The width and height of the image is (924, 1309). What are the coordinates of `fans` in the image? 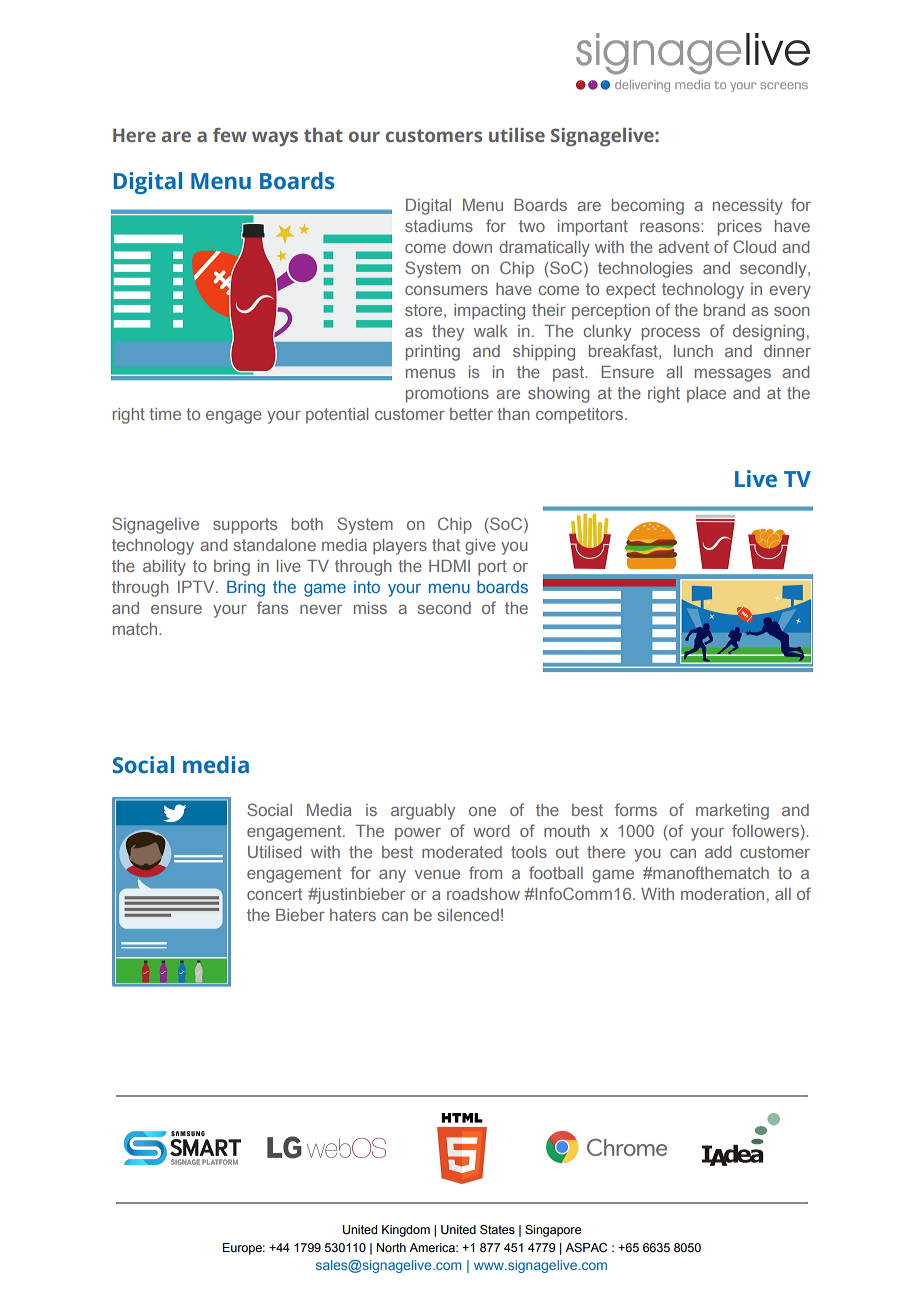 It's located at (272, 607).
